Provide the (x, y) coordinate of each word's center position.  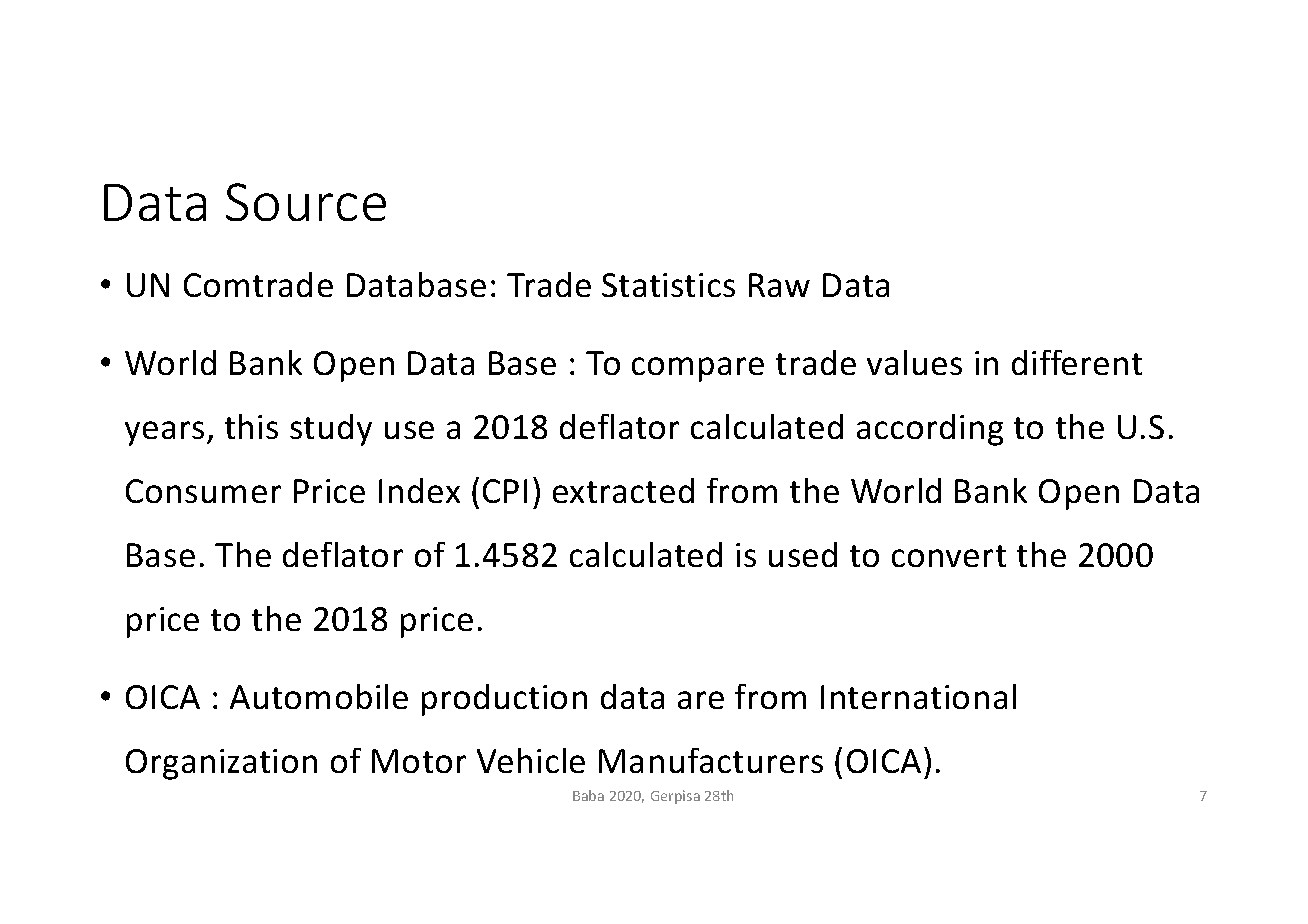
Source (306, 202)
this (251, 426)
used (803, 554)
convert (949, 556)
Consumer (203, 491)
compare (698, 369)
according (930, 430)
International (918, 696)
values (914, 362)
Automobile (319, 696)
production (504, 700)
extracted (623, 490)
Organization (221, 764)
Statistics (668, 285)
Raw (779, 285)
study (331, 430)
